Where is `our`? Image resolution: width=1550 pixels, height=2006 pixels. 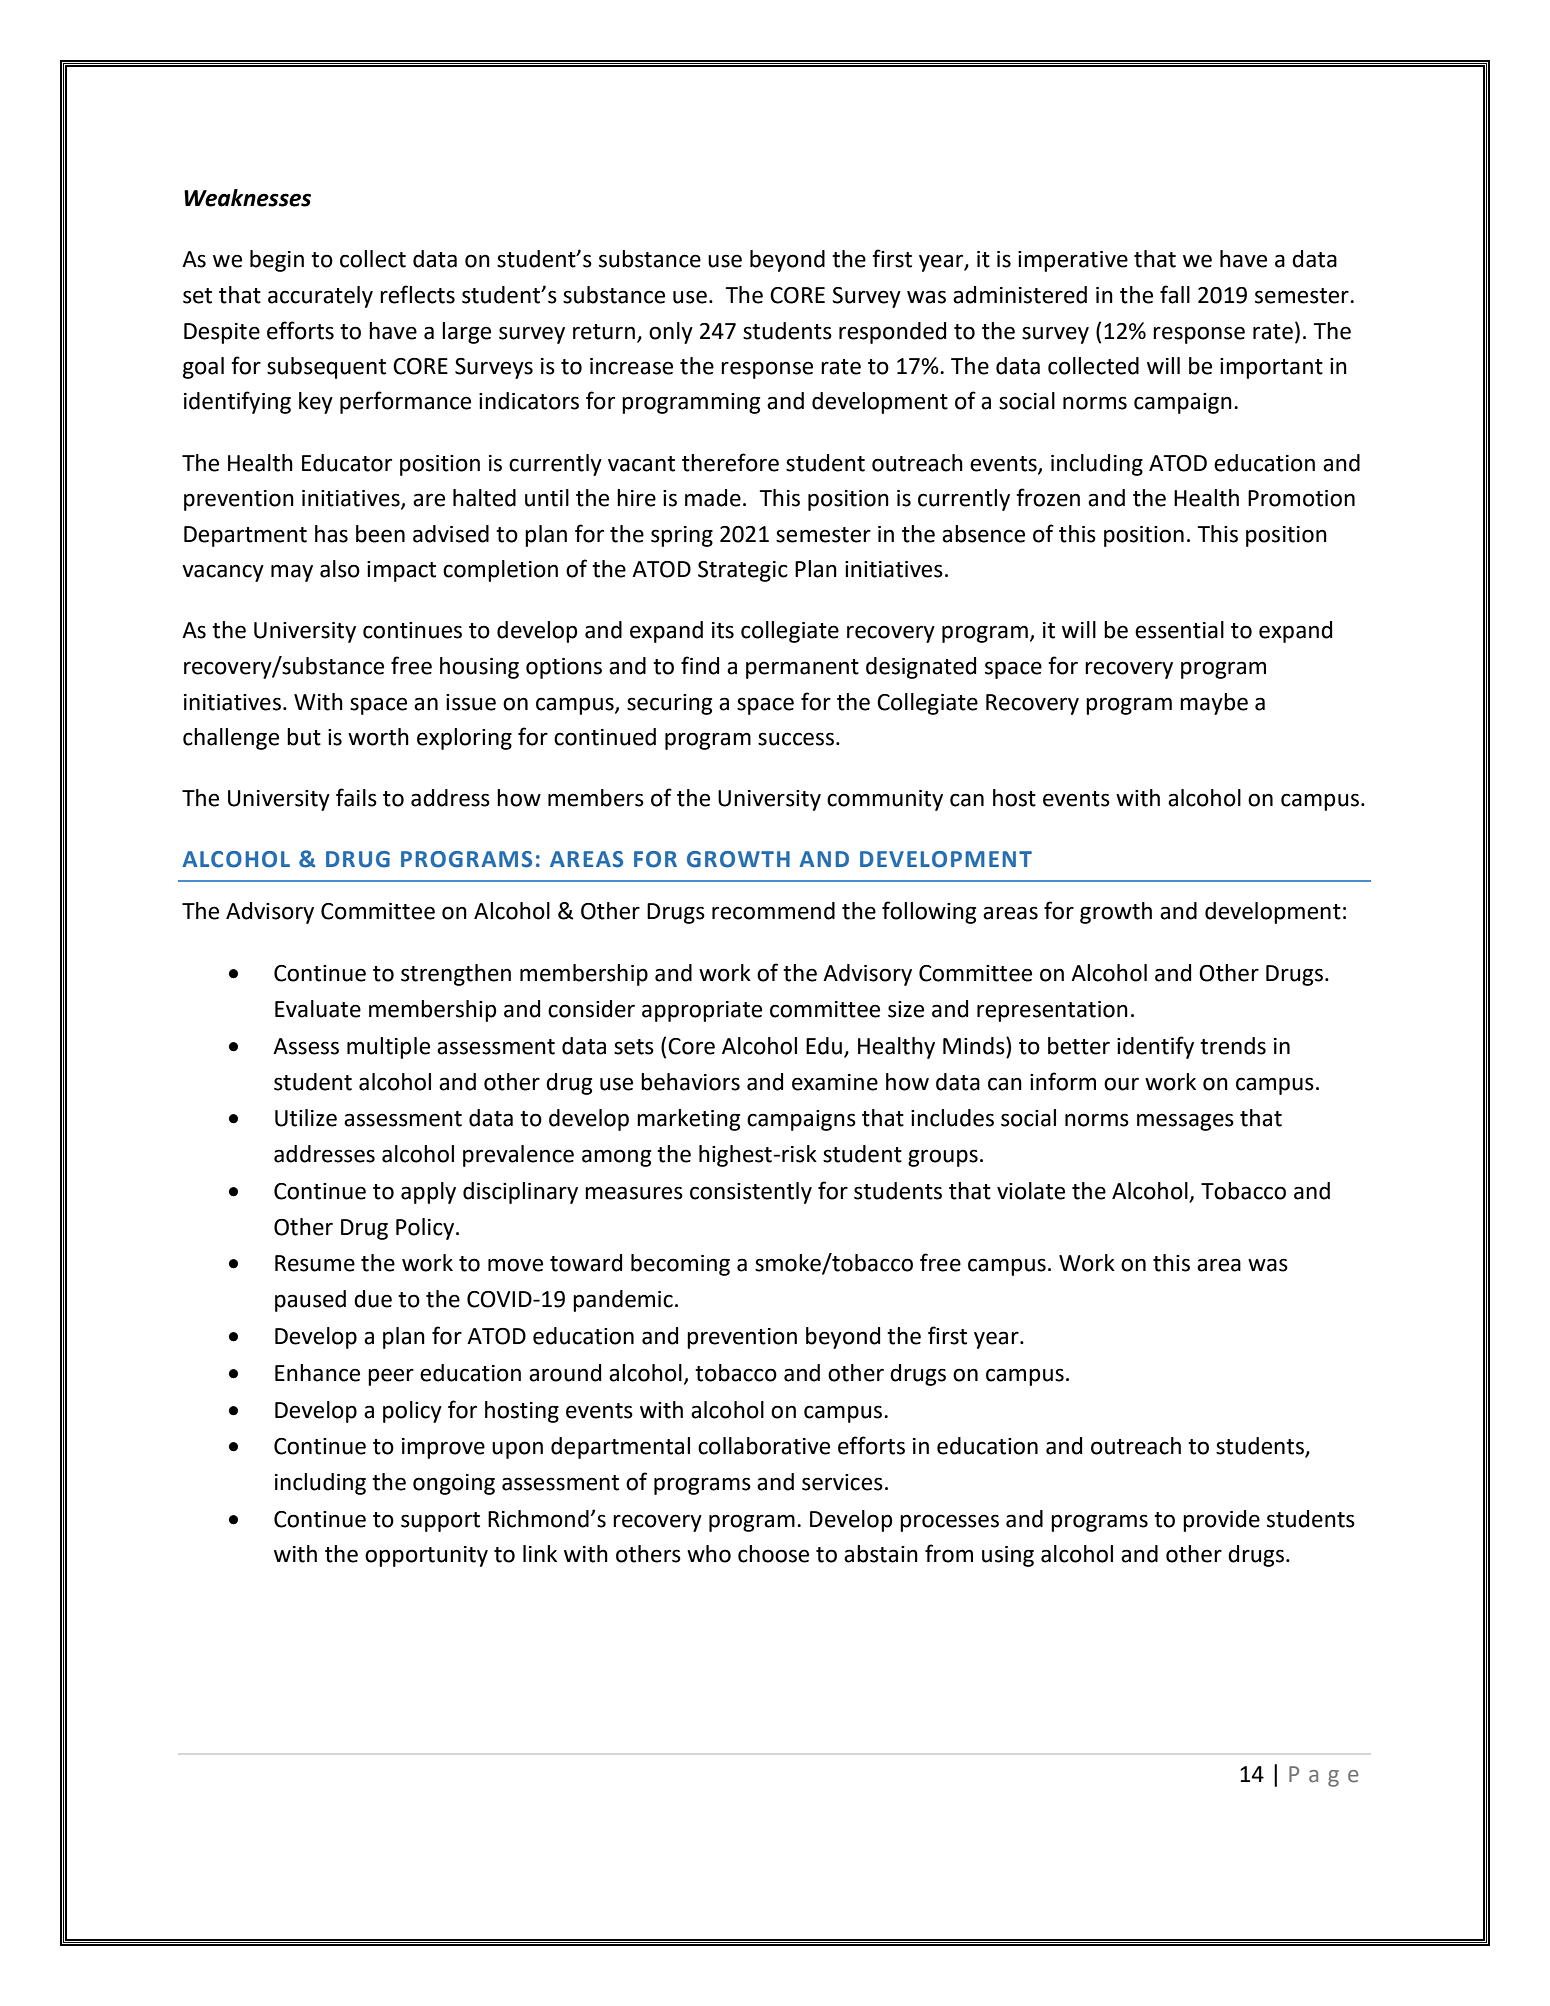
our is located at coordinates (1121, 1084).
